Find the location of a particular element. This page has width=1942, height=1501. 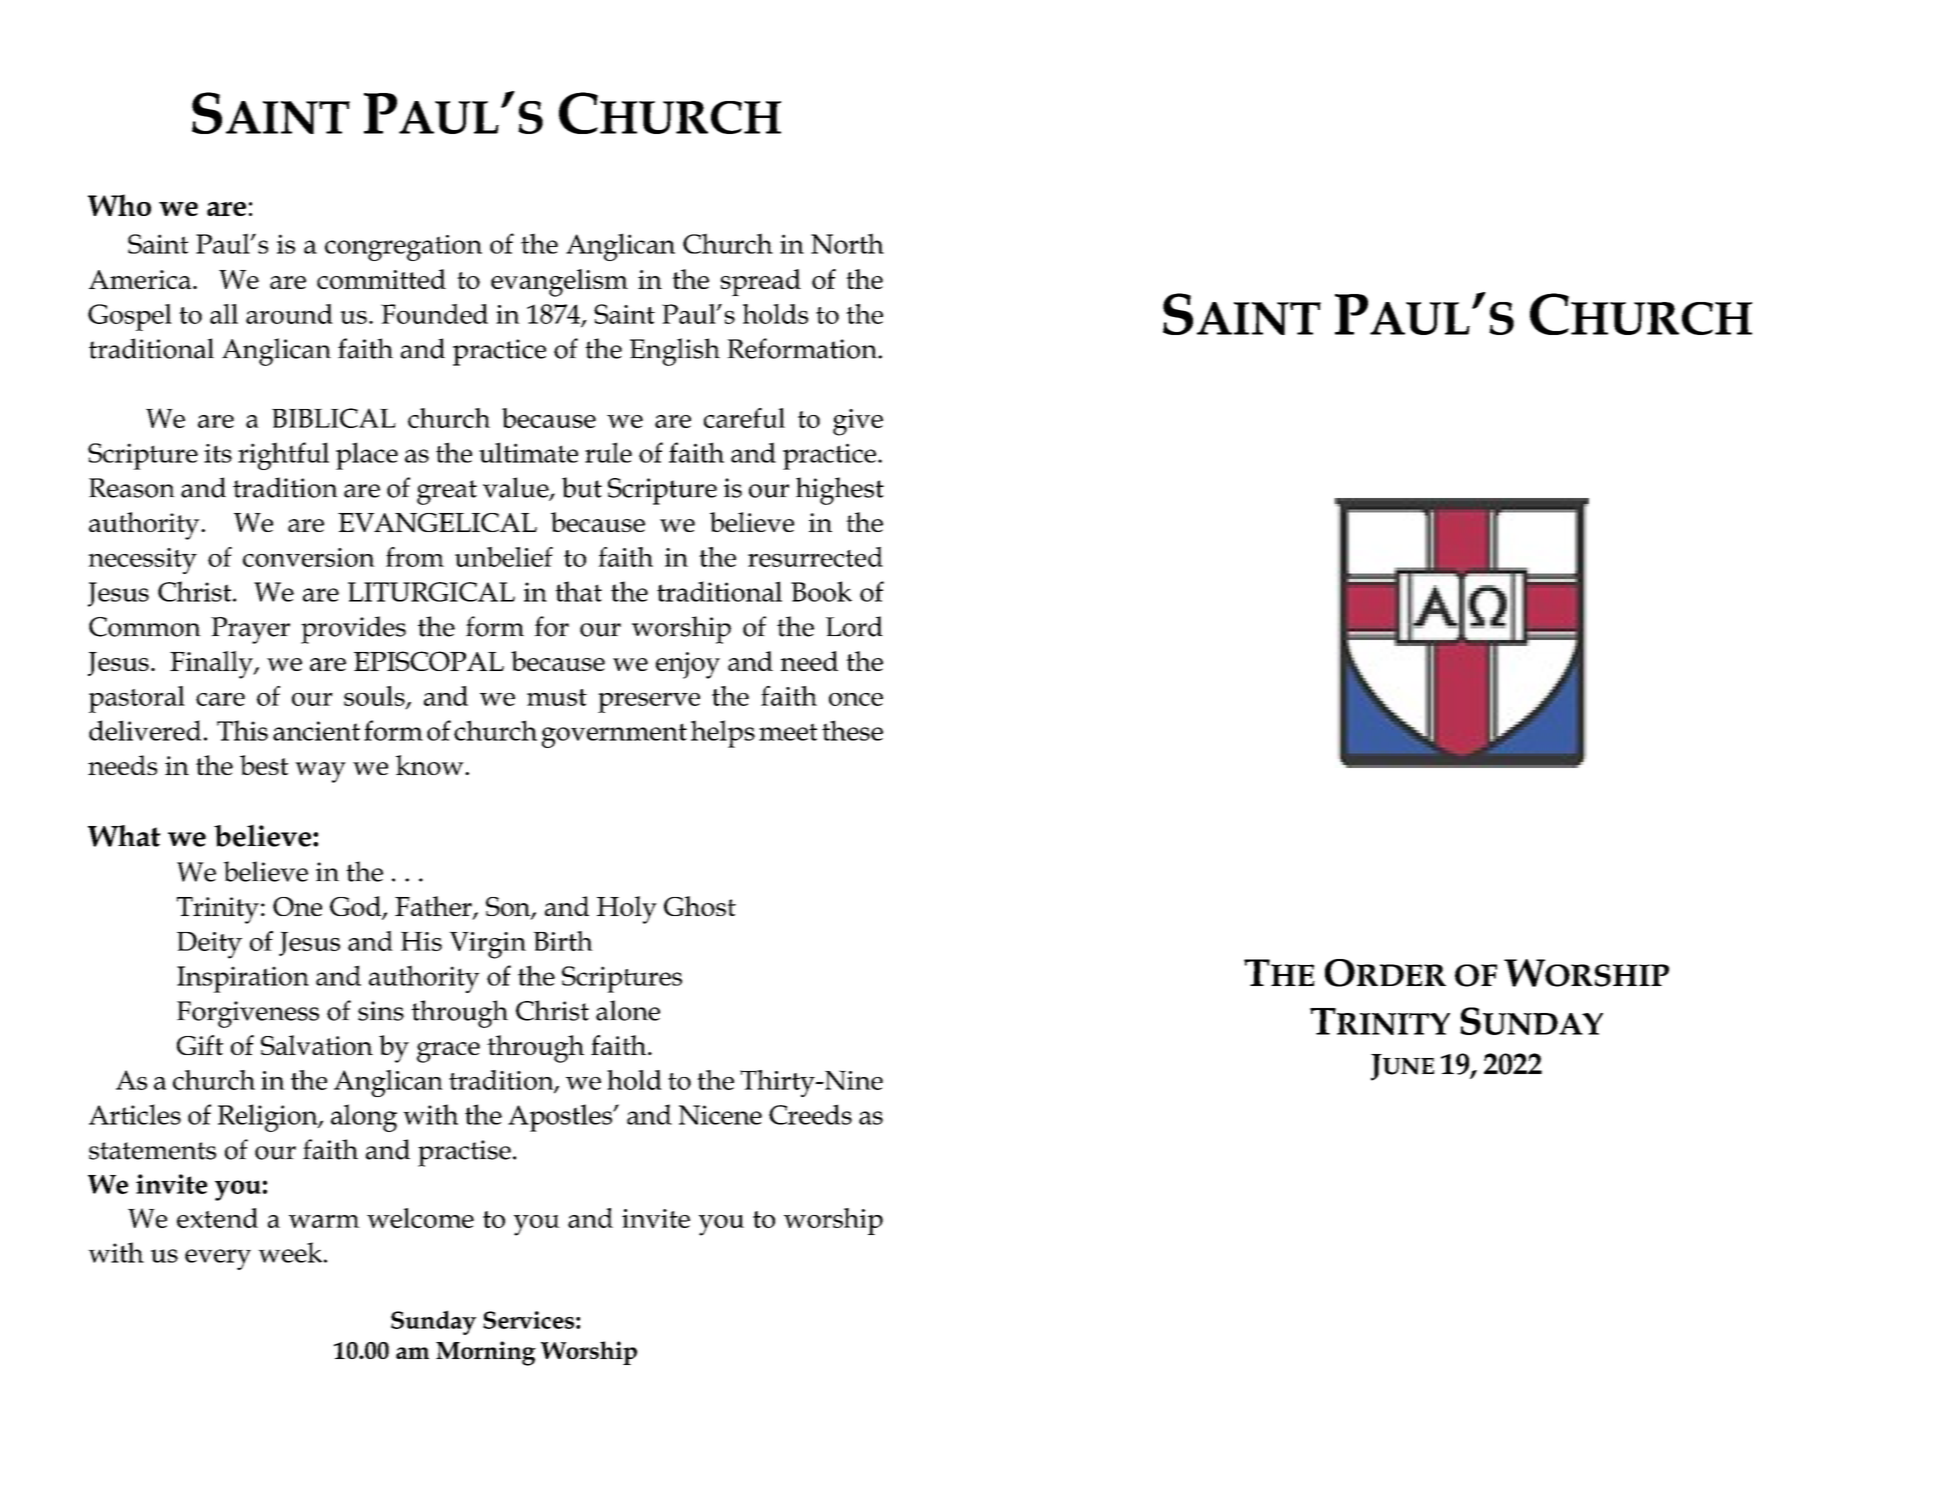

meet is located at coordinates (788, 732).
